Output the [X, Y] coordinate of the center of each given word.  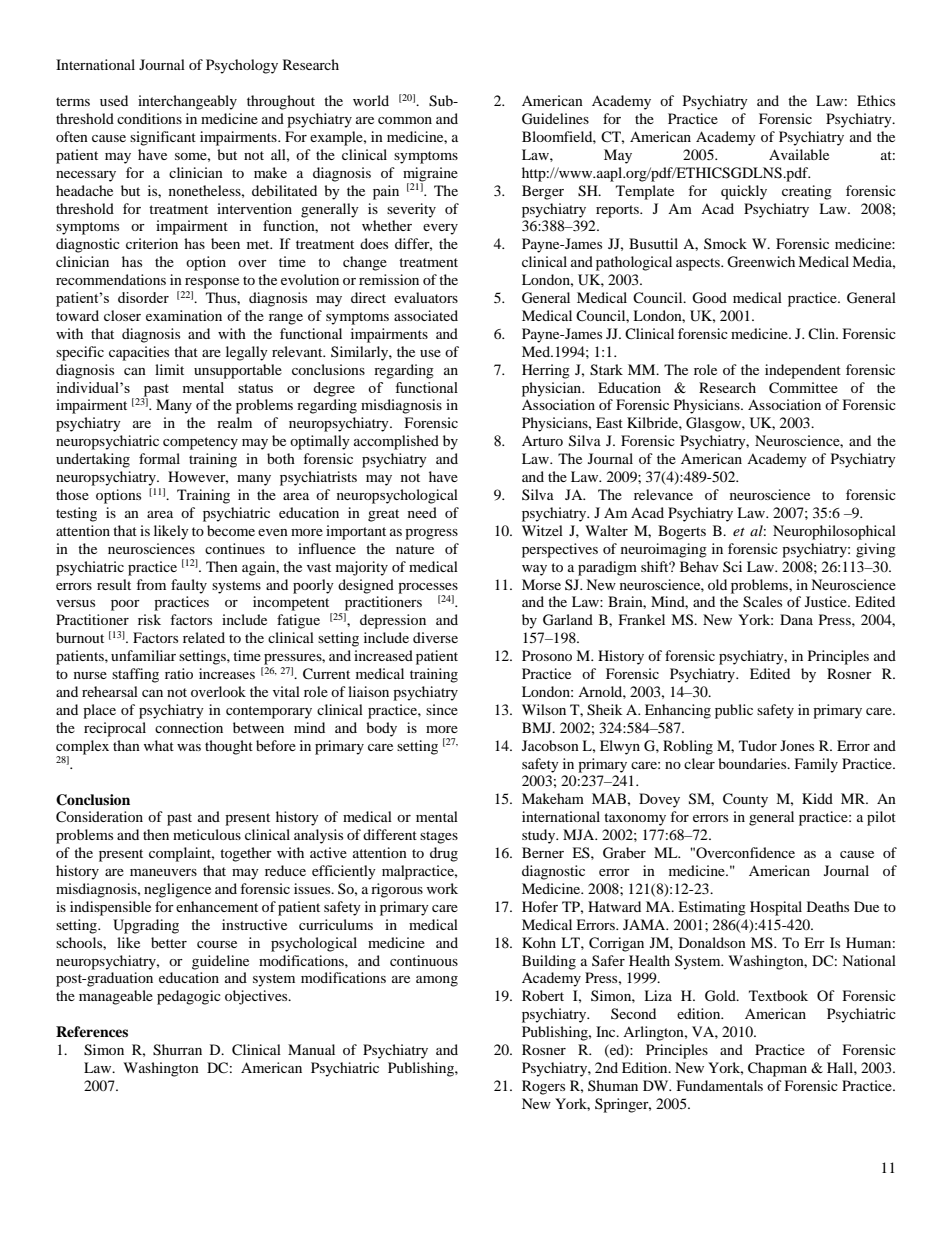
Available [799, 154]
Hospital [776, 908]
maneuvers [163, 872]
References [92, 1031]
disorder [143, 297]
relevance [663, 494]
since [442, 709]
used [114, 100]
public [734, 711]
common [405, 120]
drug [444, 854]
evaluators [426, 297]
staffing [135, 675]
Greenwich [761, 262]
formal [159, 458]
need [422, 512]
